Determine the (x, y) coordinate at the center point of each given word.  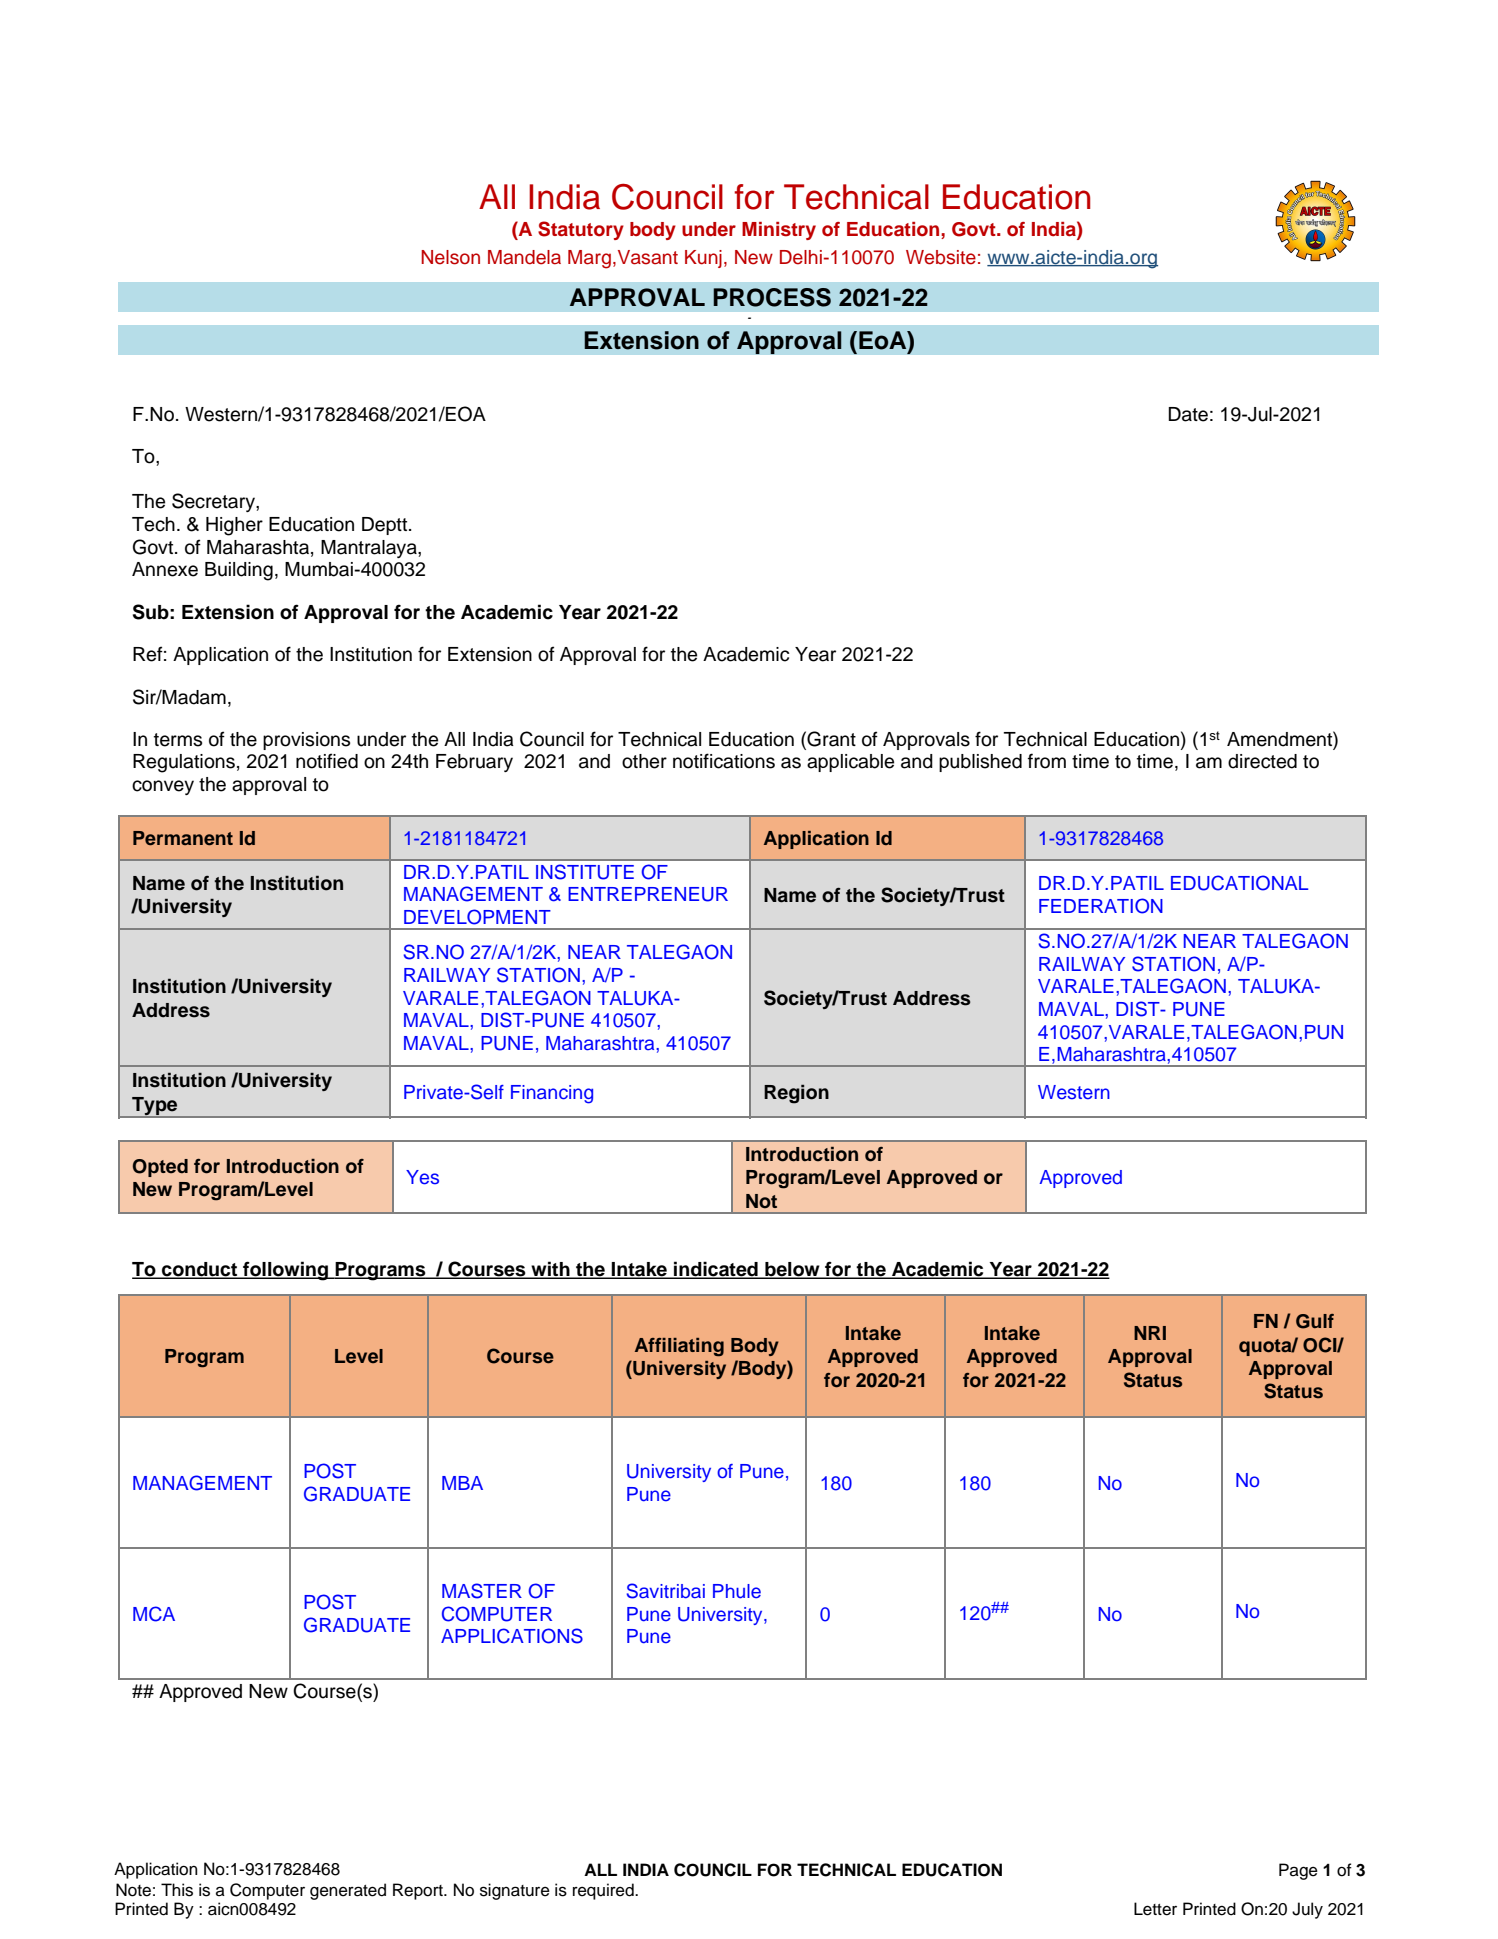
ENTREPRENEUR (648, 894)
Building (239, 571)
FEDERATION (1101, 906)
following (285, 1271)
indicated (716, 1270)
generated (348, 1891)
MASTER (482, 1591)
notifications (724, 761)
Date (1188, 414)
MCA (154, 1614)
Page (1298, 1871)
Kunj (703, 259)
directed (1262, 761)
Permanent (183, 838)
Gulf (1315, 1321)
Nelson (450, 257)
